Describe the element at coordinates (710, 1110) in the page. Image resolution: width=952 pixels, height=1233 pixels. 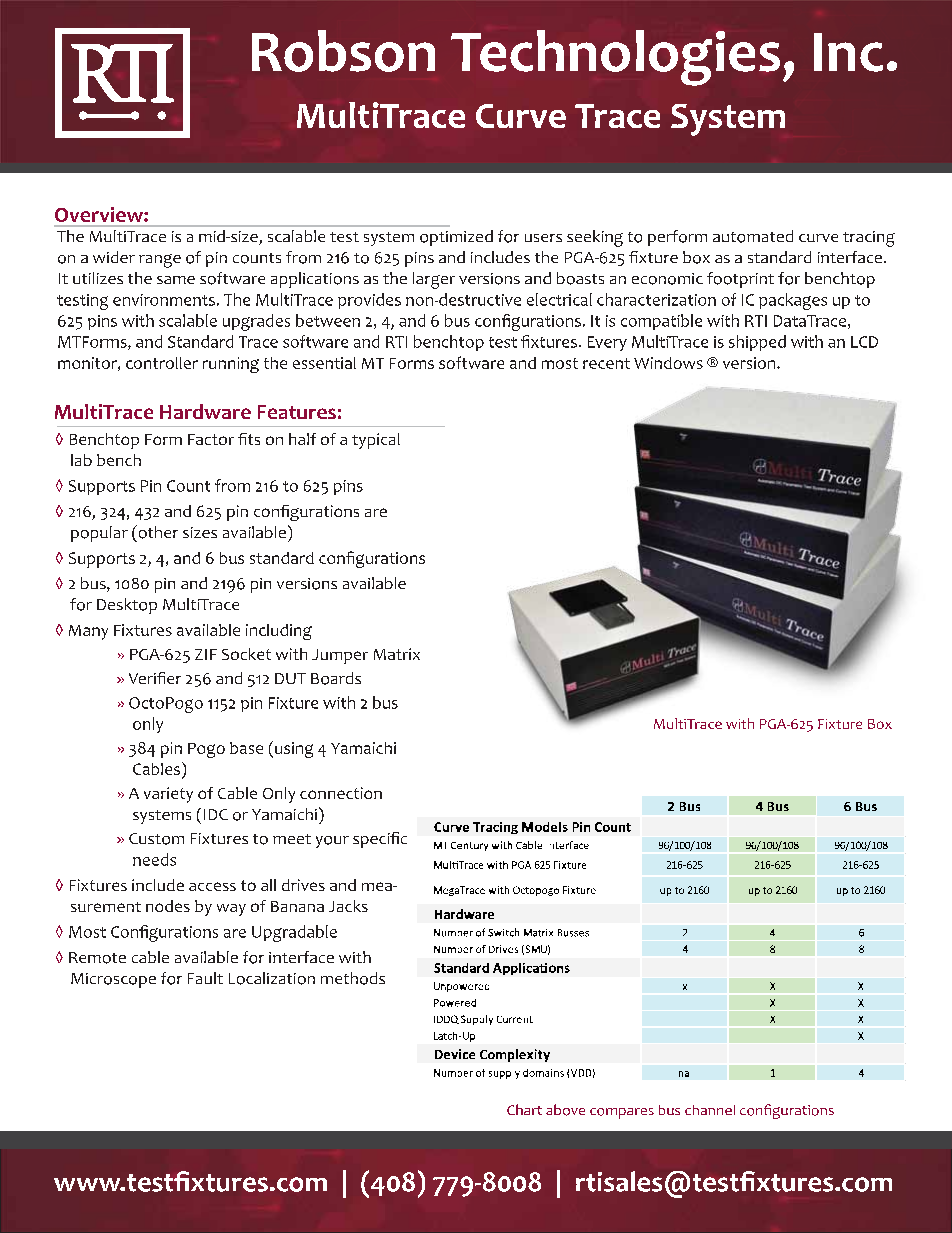
I see `channel` at that location.
